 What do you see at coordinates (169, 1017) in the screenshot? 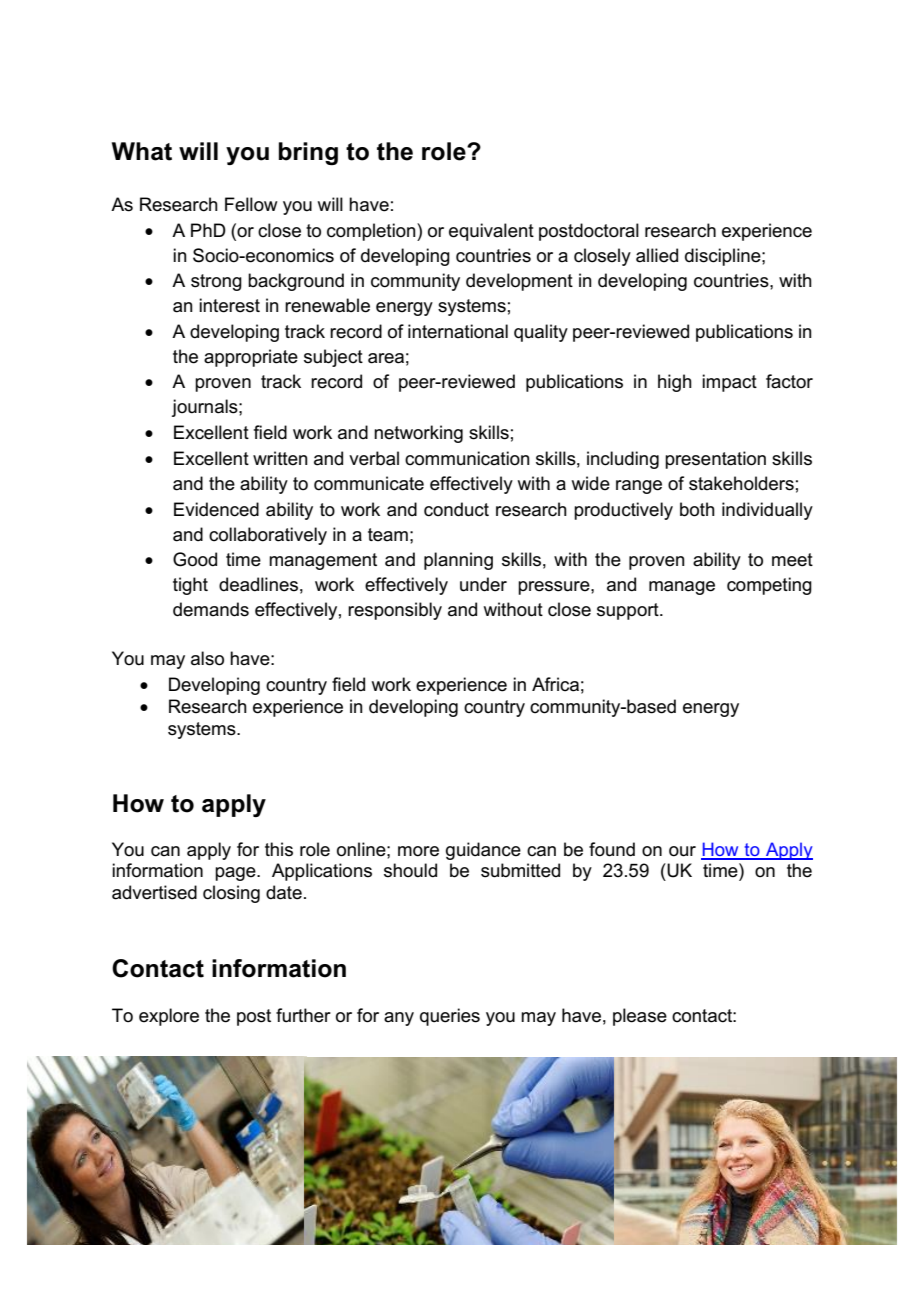
I see `explore` at bounding box center [169, 1017].
